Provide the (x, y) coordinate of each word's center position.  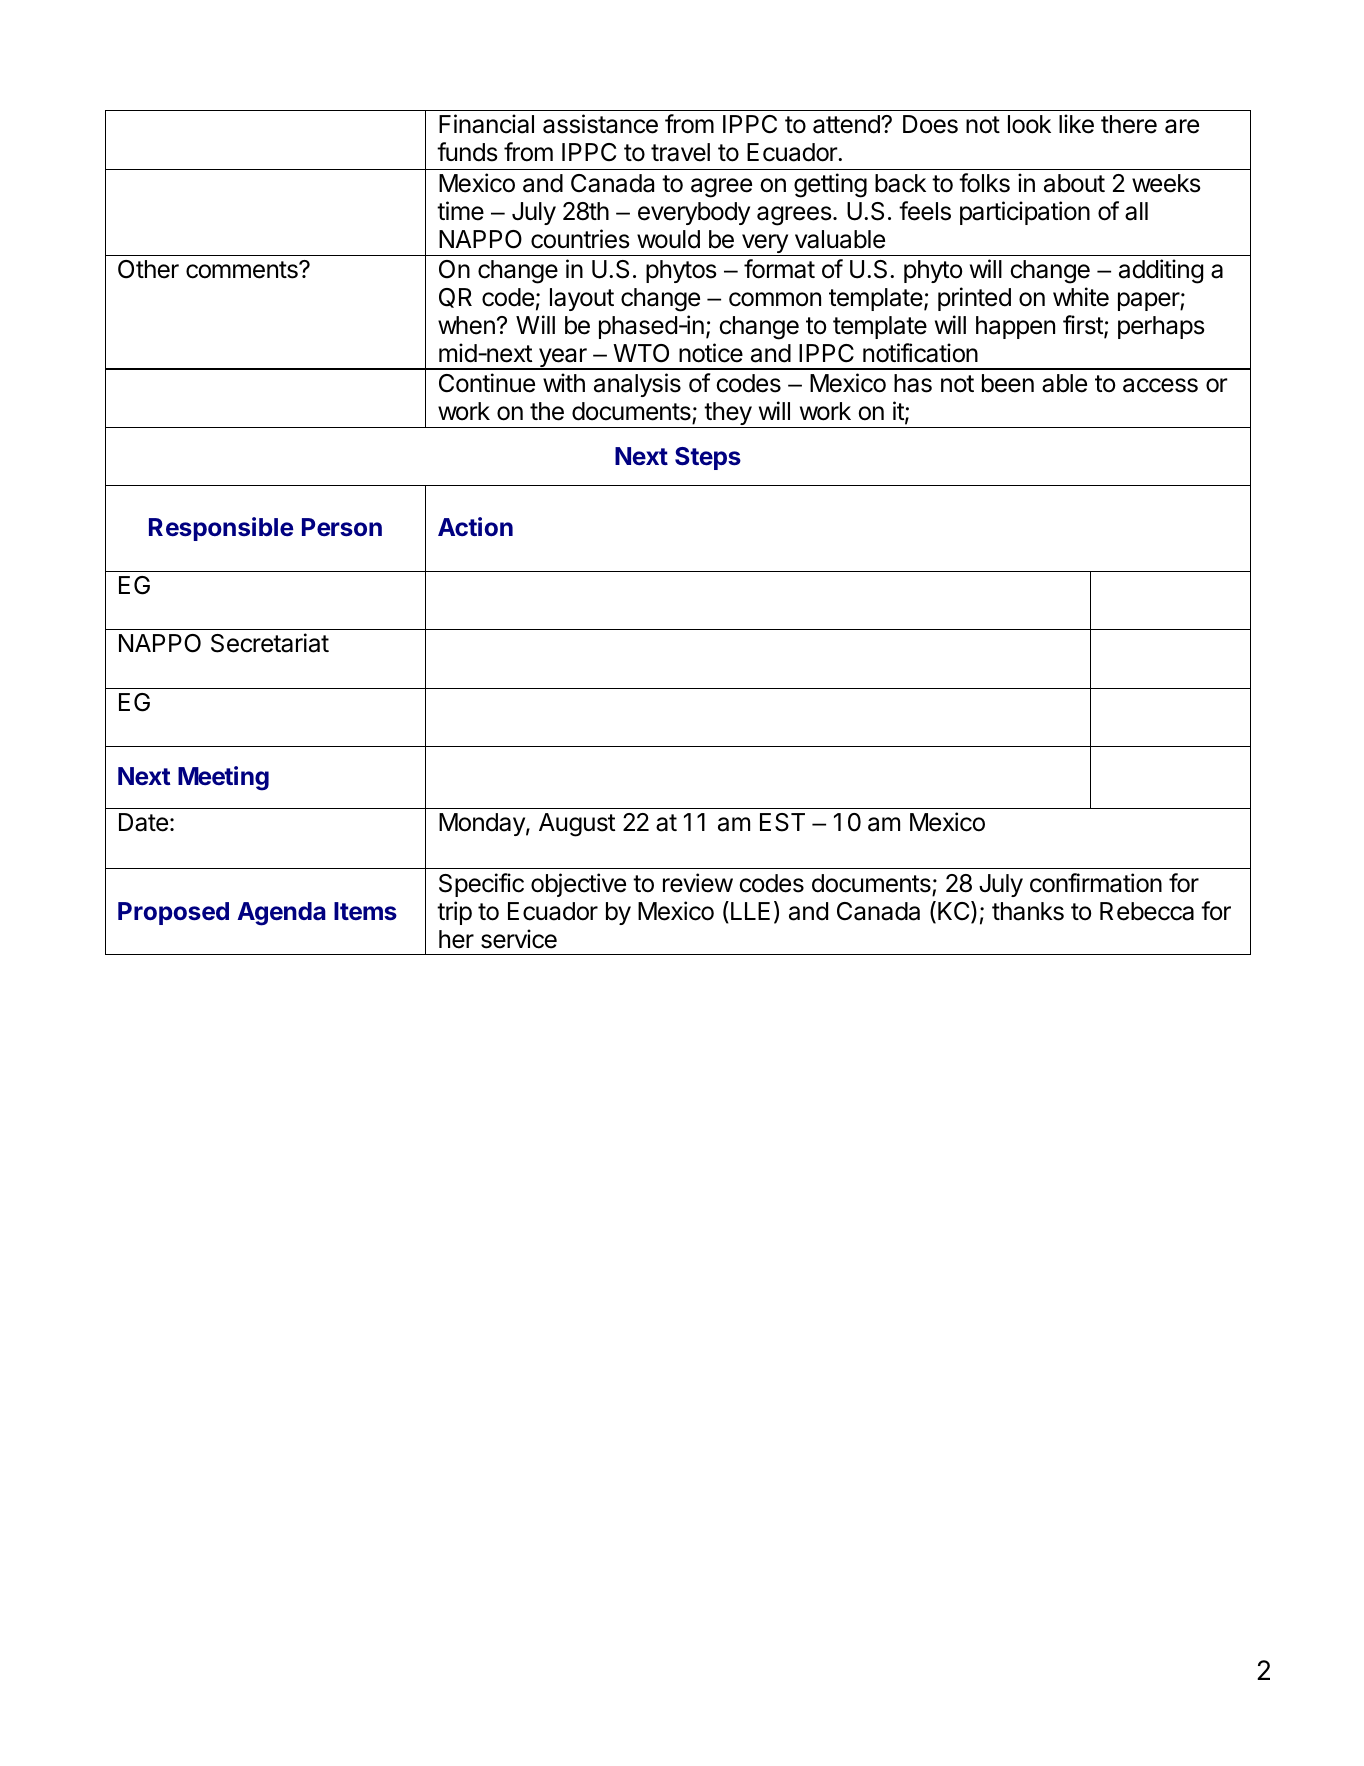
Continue (487, 383)
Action (475, 526)
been (1008, 383)
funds (467, 152)
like (1076, 124)
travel (680, 152)
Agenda (281, 914)
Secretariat (270, 643)
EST (782, 822)
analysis (637, 385)
